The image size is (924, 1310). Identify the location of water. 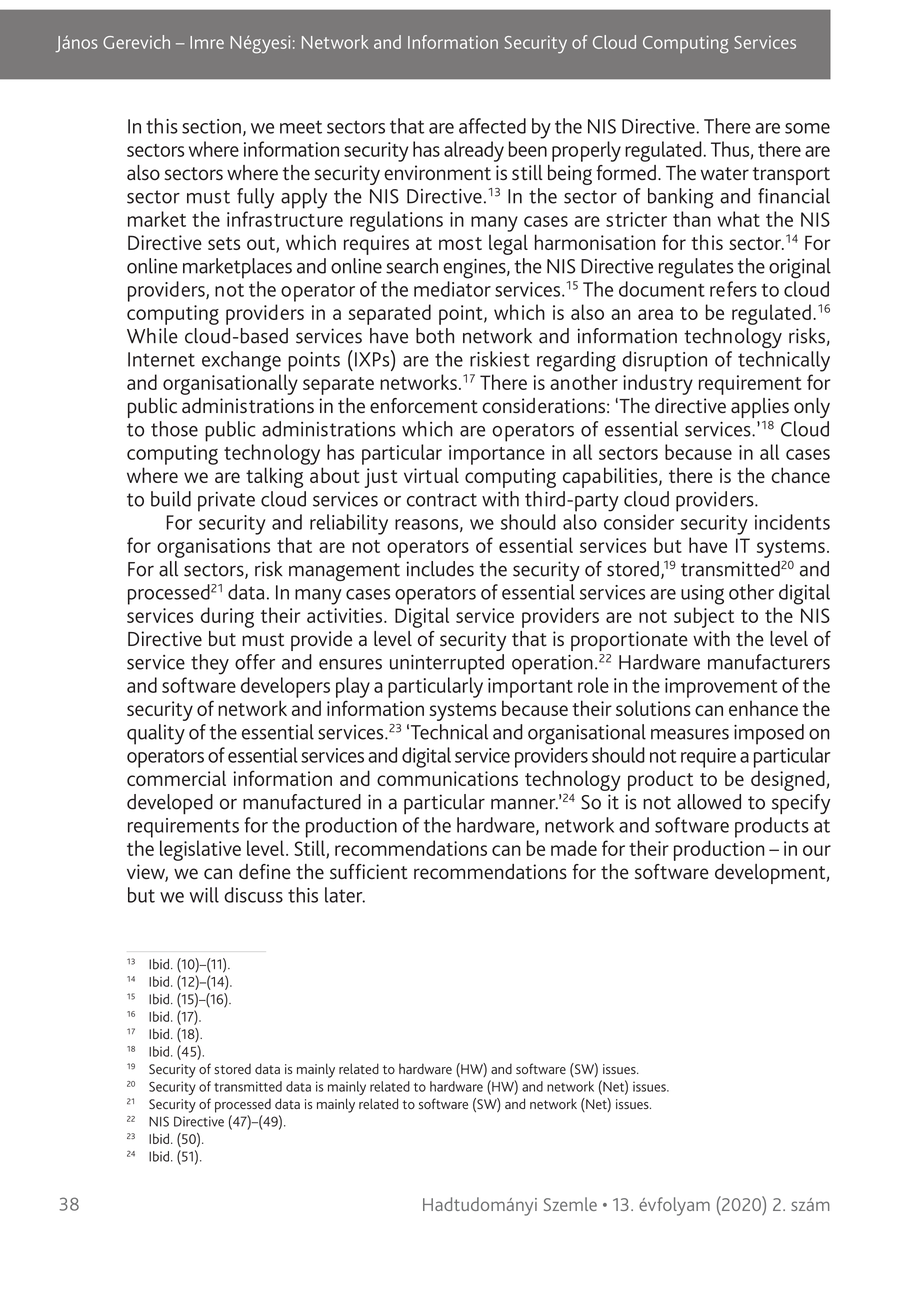
(725, 174).
